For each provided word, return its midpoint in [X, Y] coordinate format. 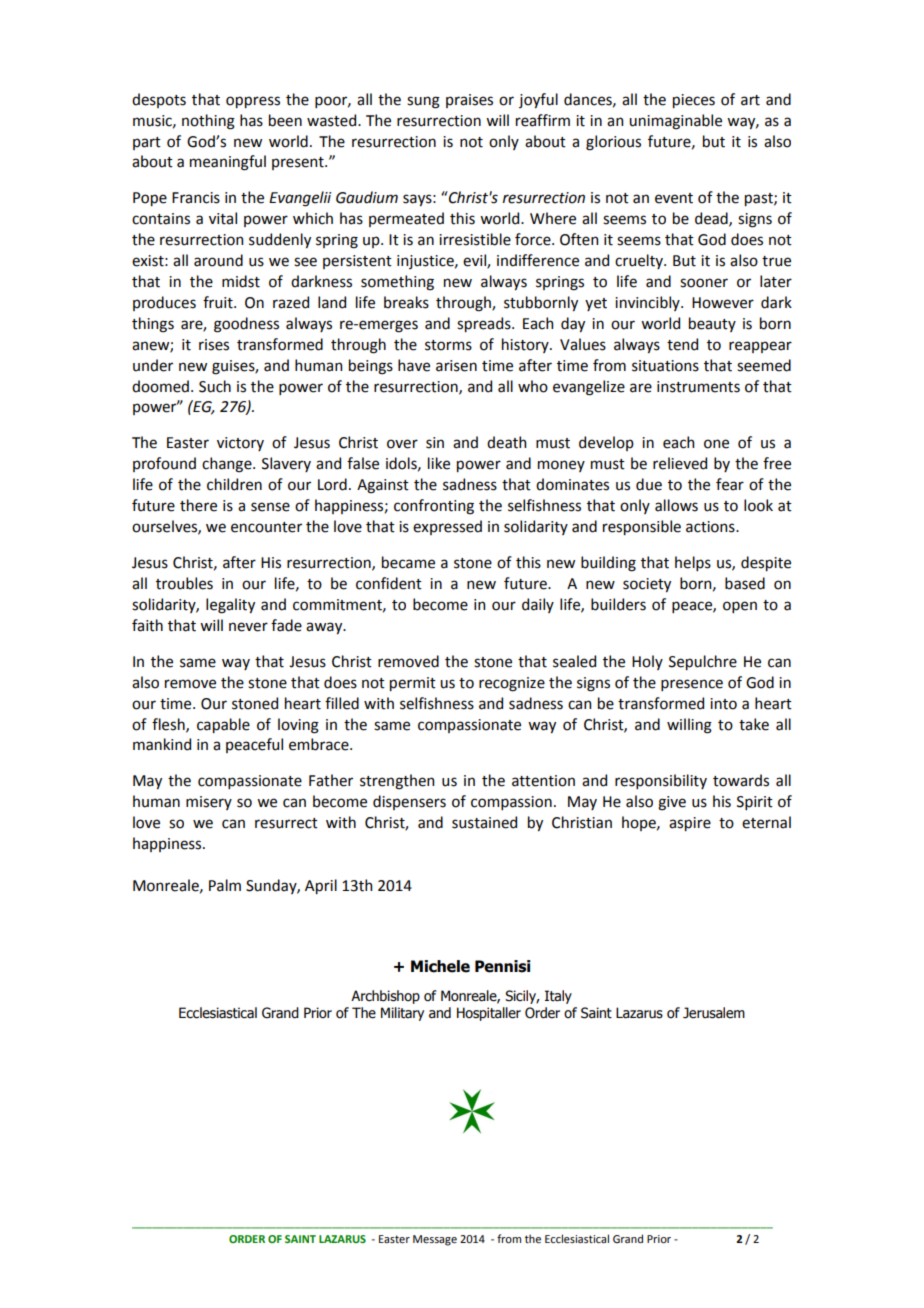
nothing [208, 122]
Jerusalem [714, 1013]
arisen [456, 366]
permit [413, 684]
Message [435, 1240]
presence [692, 685]
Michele [440, 966]
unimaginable [675, 122]
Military [402, 1014]
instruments [698, 387]
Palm [225, 885]
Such [215, 386]
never [248, 627]
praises [469, 101]
